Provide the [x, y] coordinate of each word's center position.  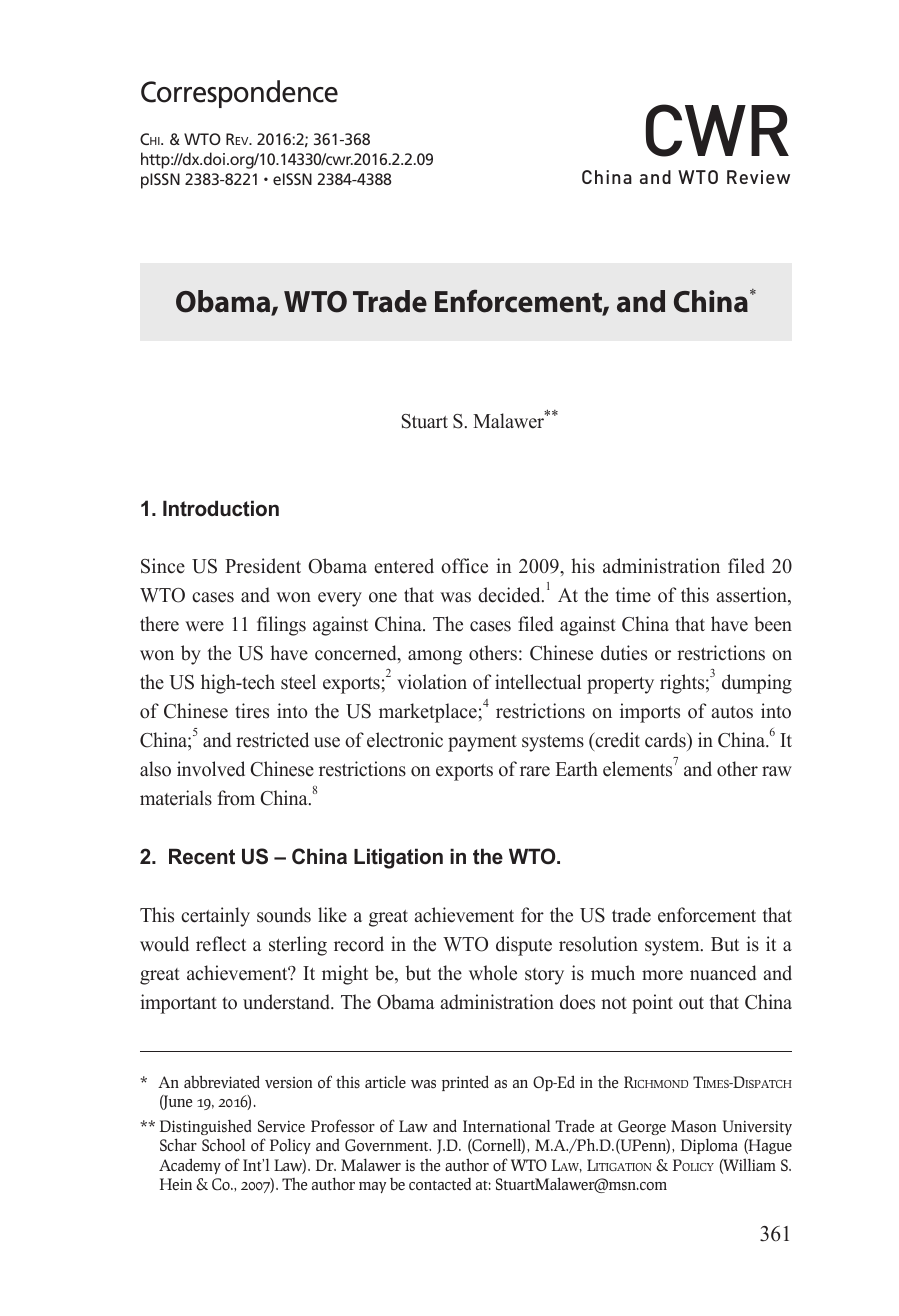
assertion [752, 596]
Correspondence [239, 94]
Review [758, 177]
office [464, 566]
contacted [440, 1184]
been [773, 624]
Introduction [221, 508]
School [223, 1145]
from [236, 798]
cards [666, 741]
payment [482, 743]
